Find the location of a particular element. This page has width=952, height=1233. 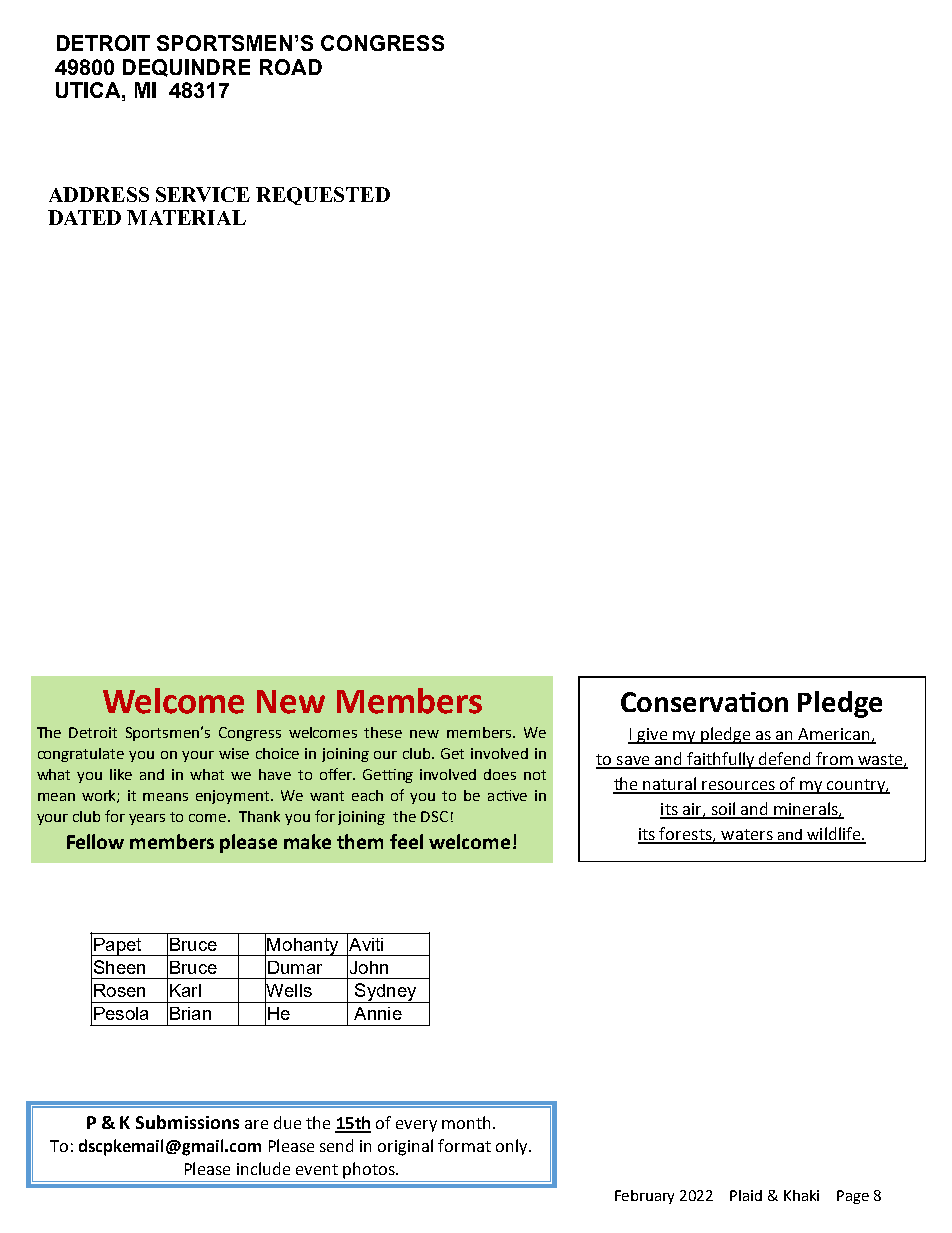

ROAD is located at coordinates (291, 67).
